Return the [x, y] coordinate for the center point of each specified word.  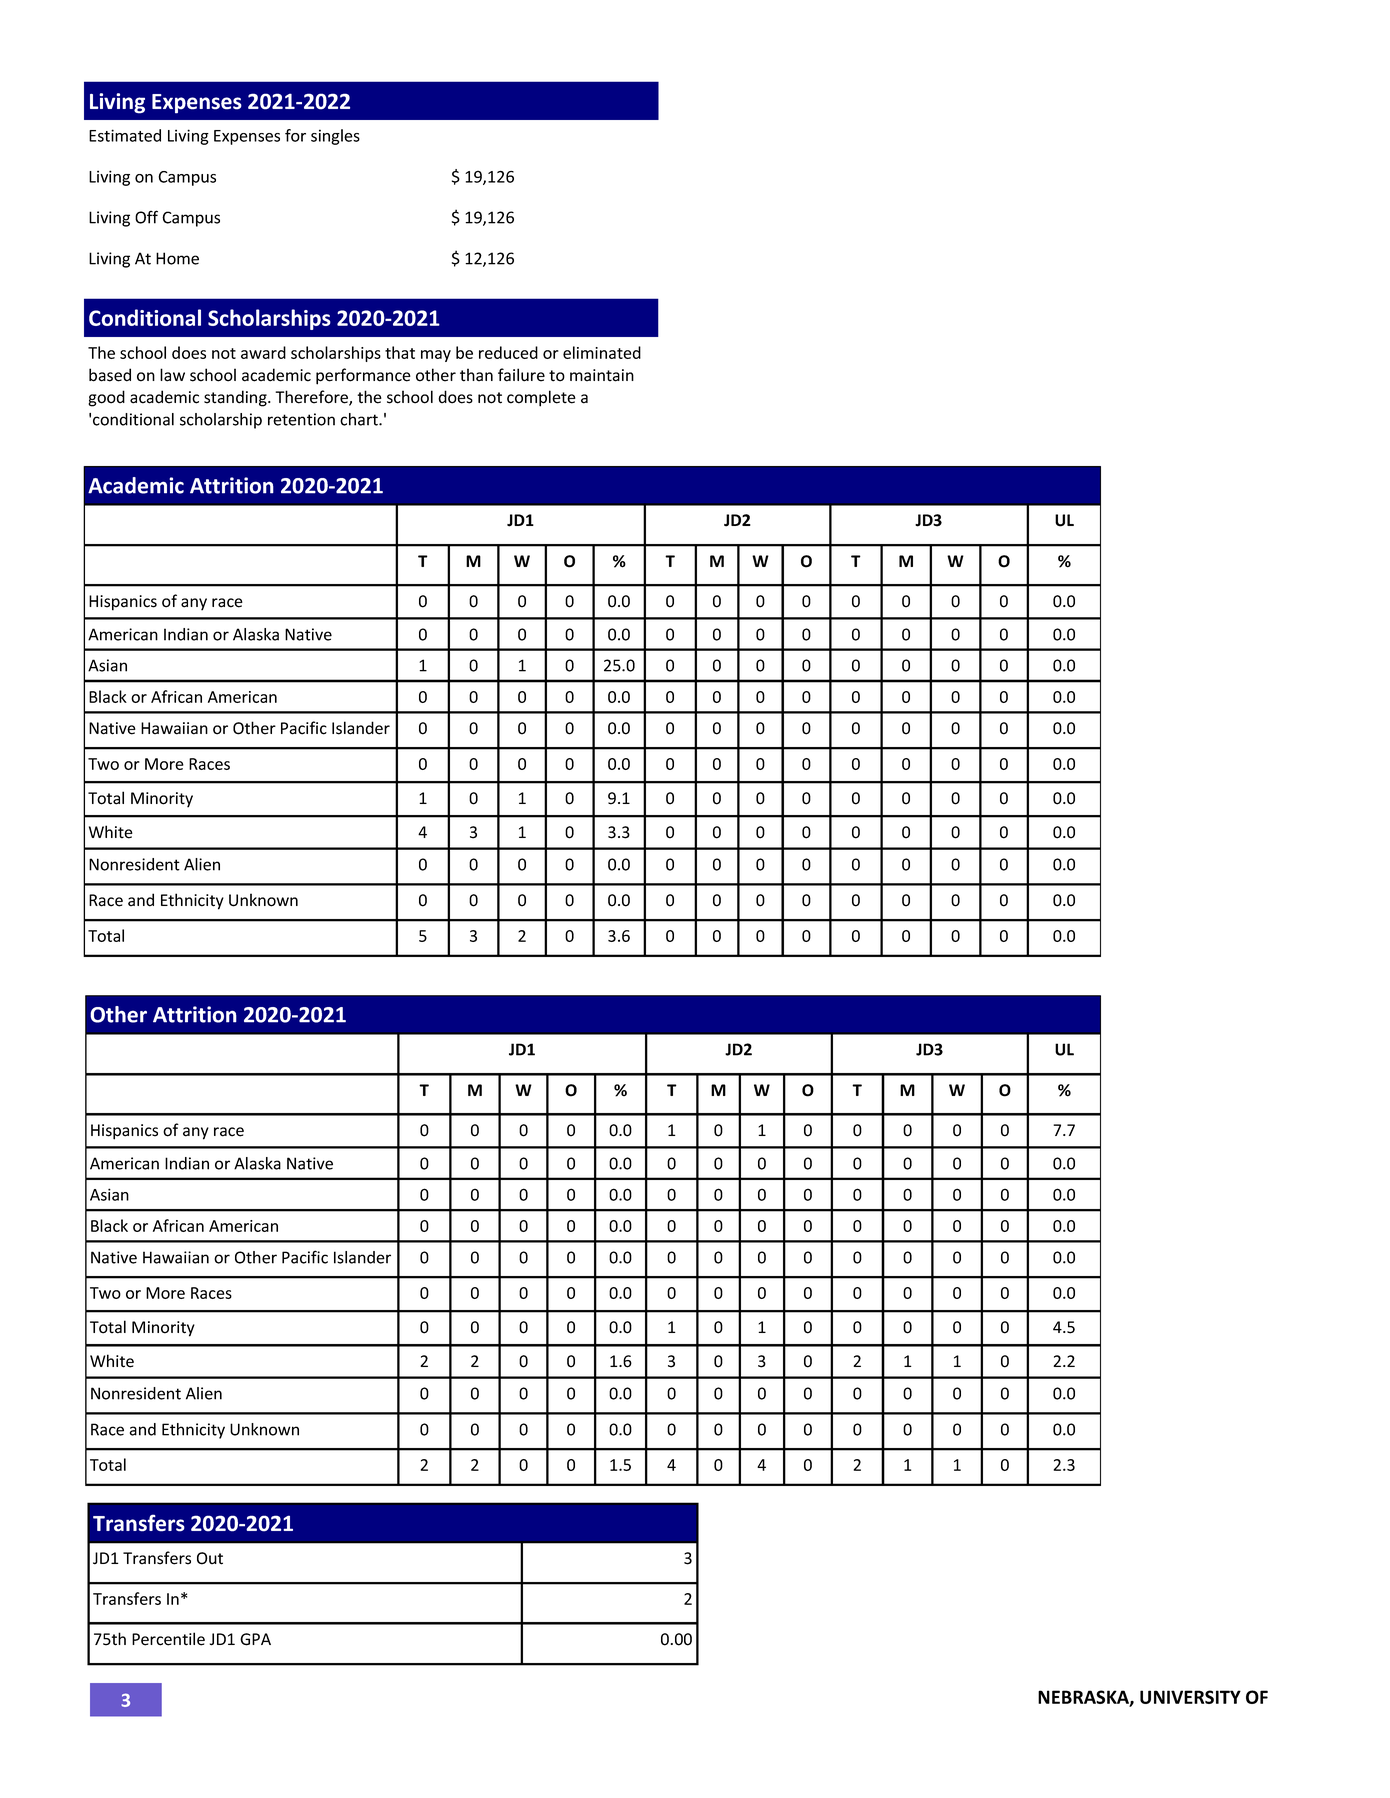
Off [146, 217]
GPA [255, 1639]
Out [210, 1558]
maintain [602, 375]
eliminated [602, 352]
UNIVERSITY [1190, 1697]
